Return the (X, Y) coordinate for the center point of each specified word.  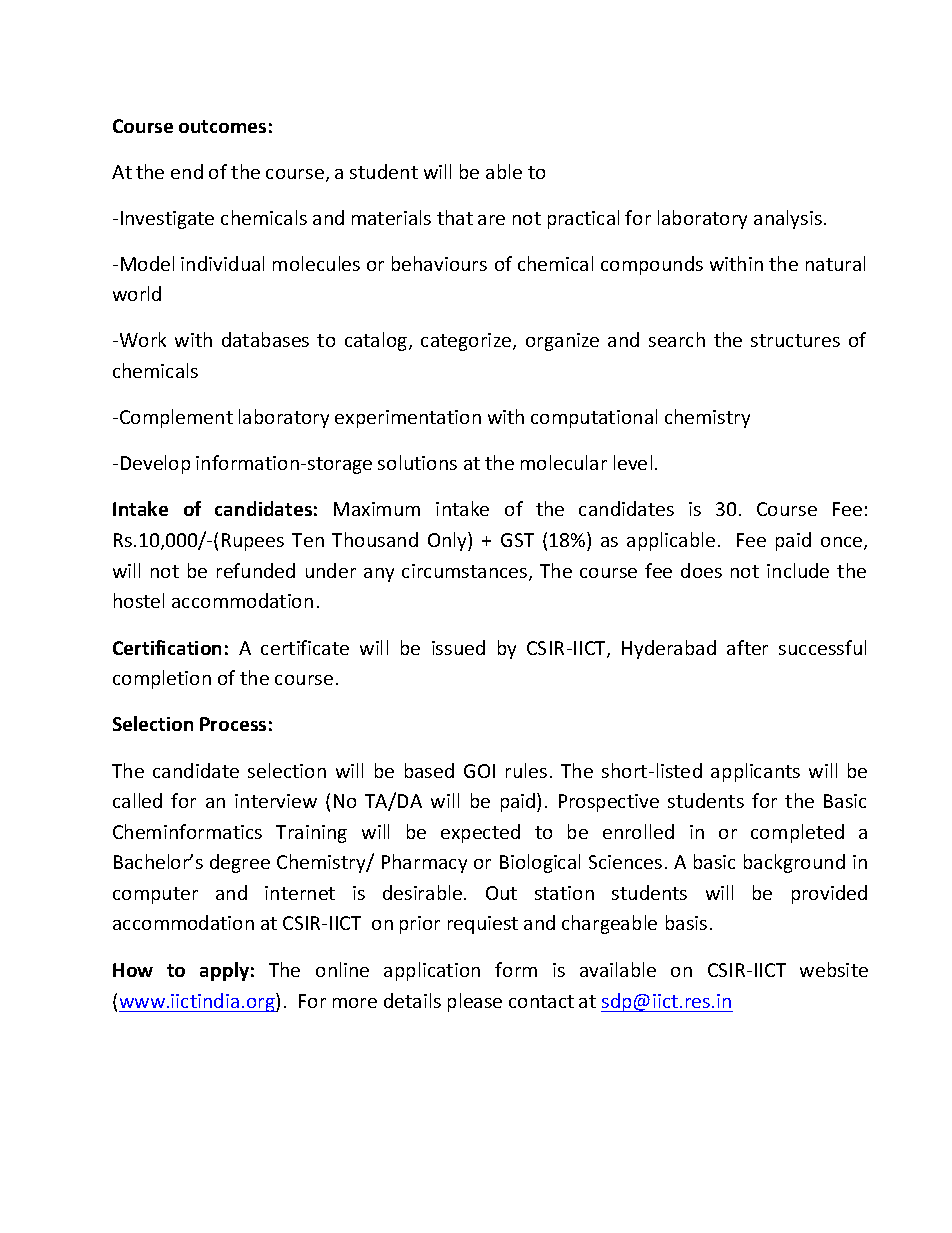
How (133, 970)
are (491, 220)
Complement (176, 418)
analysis (788, 219)
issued (458, 647)
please (475, 1002)
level (633, 462)
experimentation (408, 419)
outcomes (222, 126)
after (747, 647)
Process (233, 724)
